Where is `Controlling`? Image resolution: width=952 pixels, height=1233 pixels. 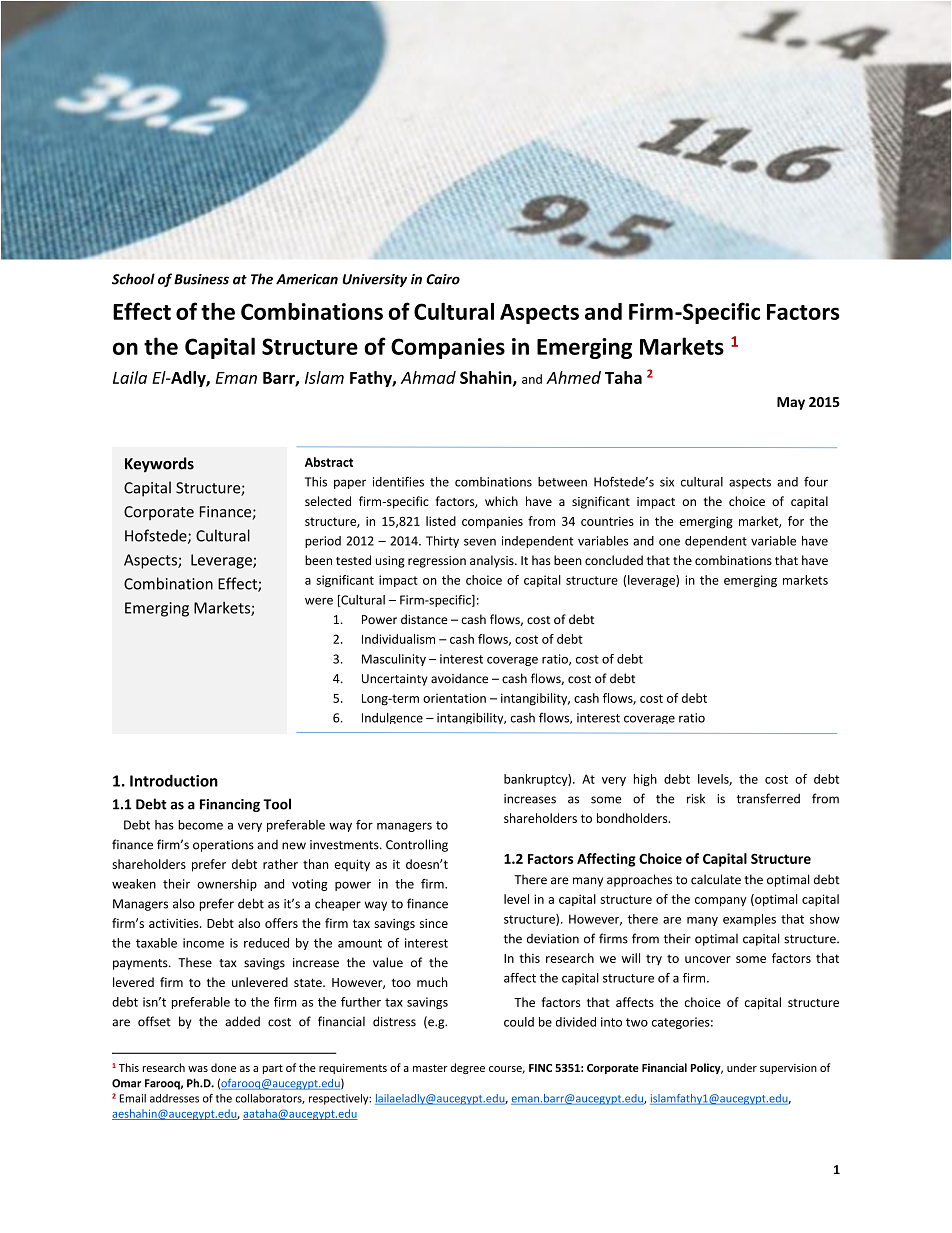
Controlling is located at coordinates (417, 845).
